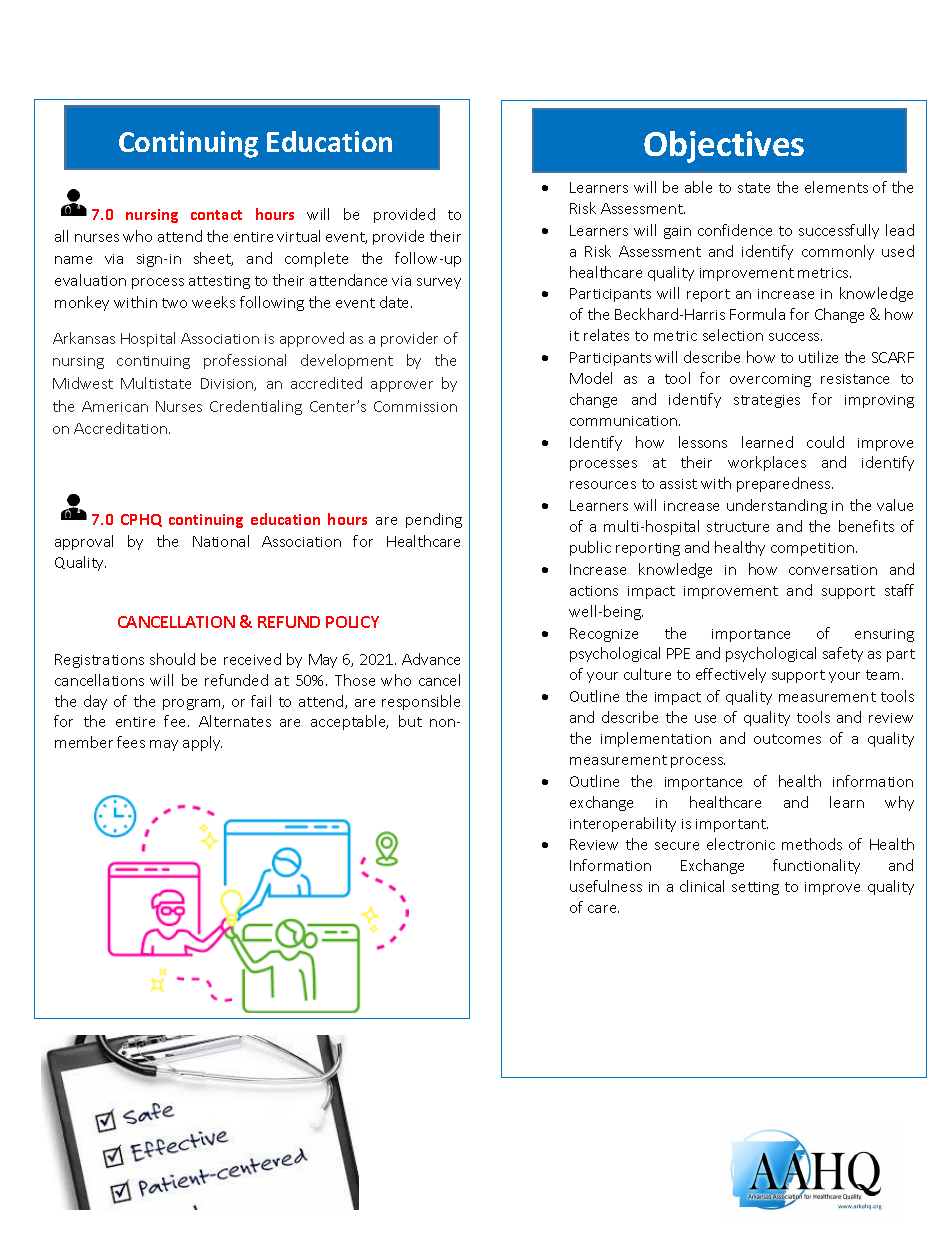 The width and height of the screenshot is (952, 1233). What do you see at coordinates (836, 187) in the screenshot?
I see `elements` at bounding box center [836, 187].
